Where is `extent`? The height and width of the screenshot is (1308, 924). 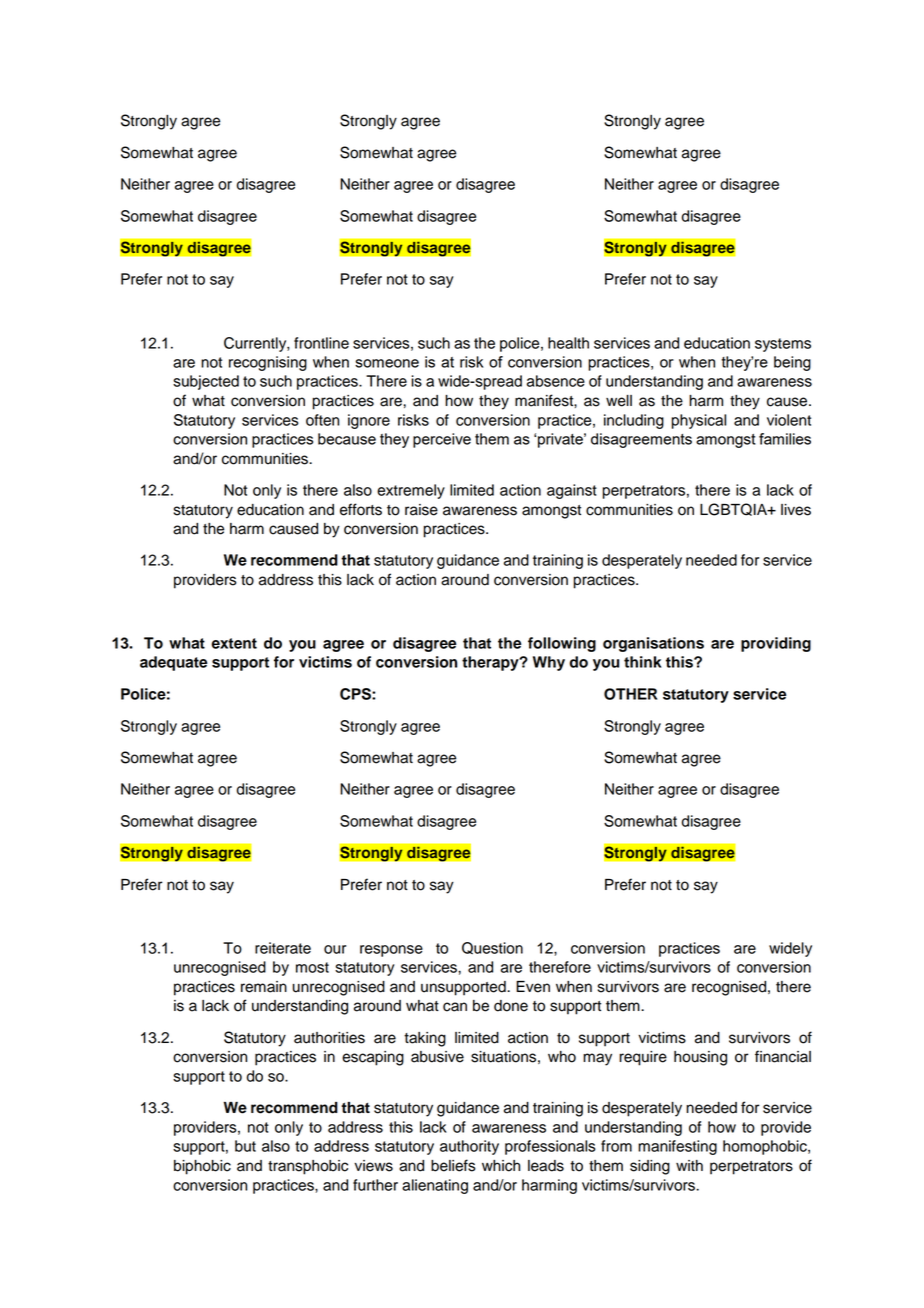 extent is located at coordinates (234, 643).
